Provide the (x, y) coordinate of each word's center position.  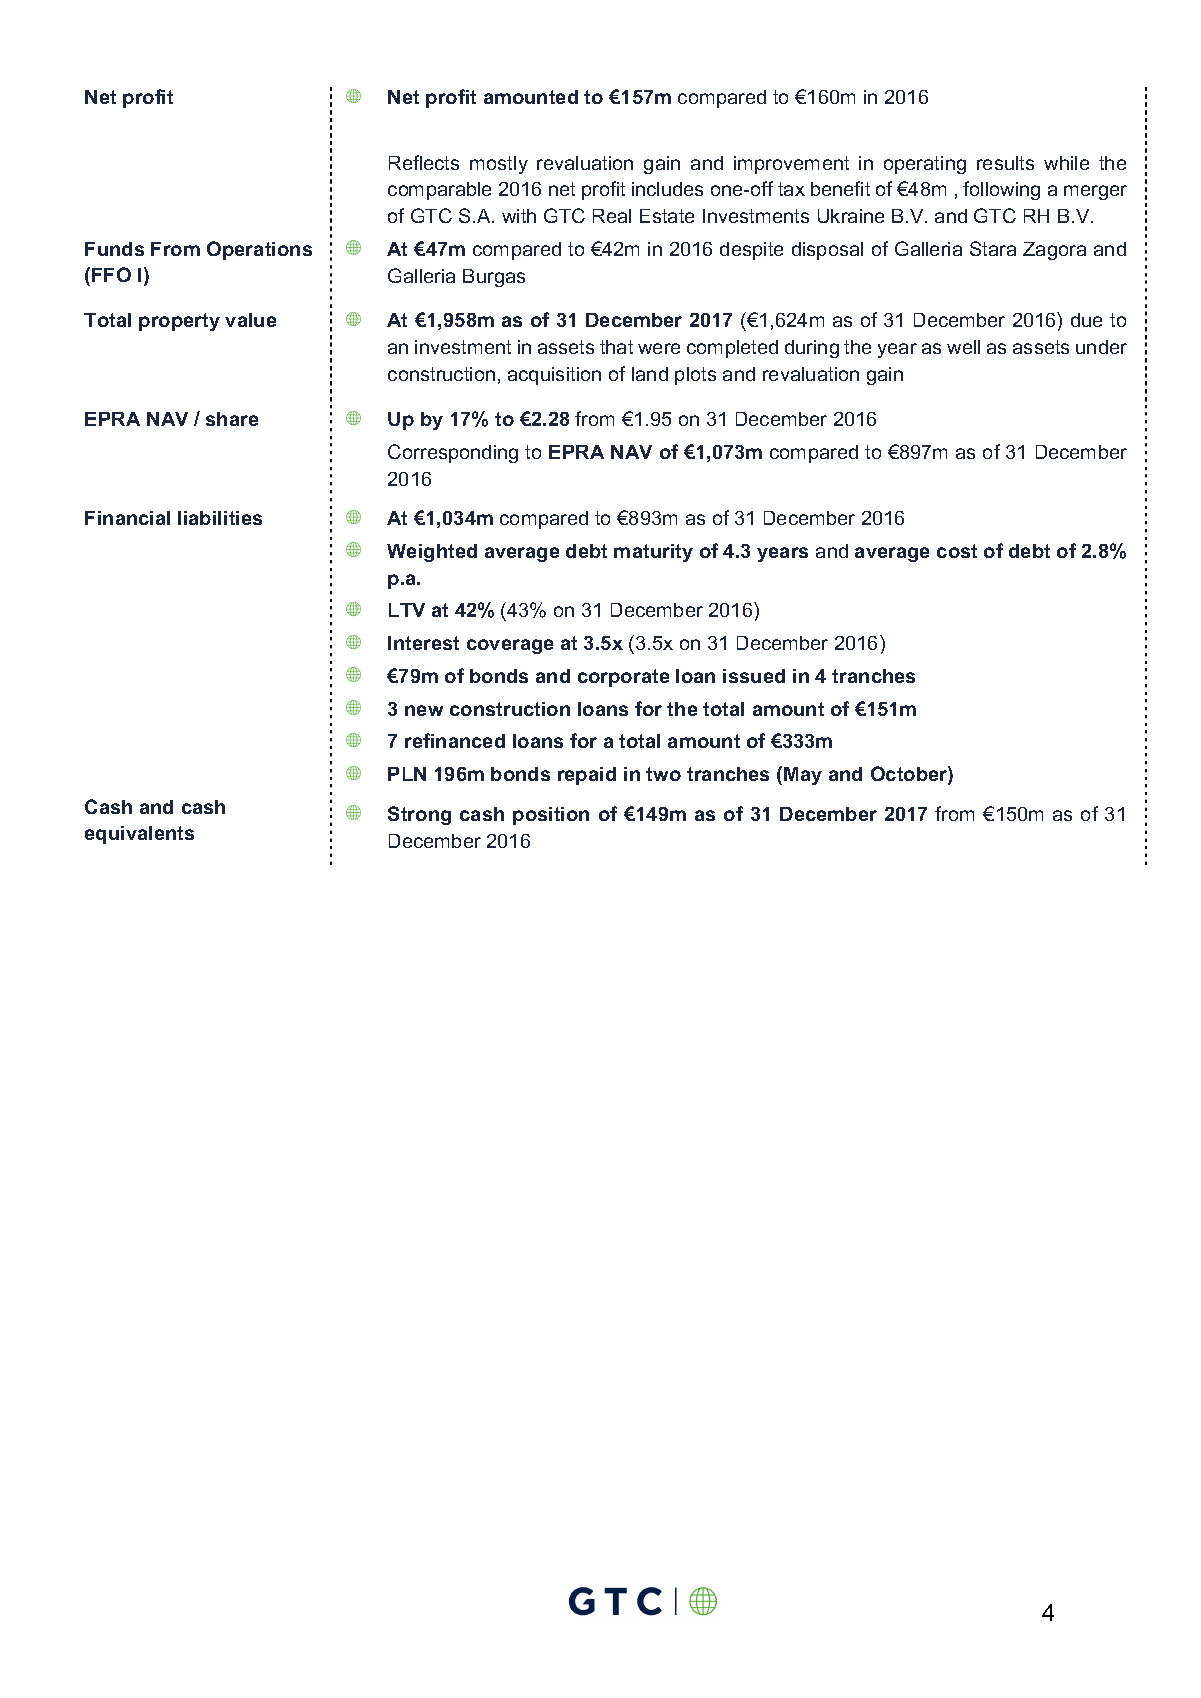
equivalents (139, 835)
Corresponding (453, 453)
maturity (653, 553)
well (963, 347)
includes (667, 189)
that (616, 347)
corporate (623, 678)
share (232, 419)
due (1086, 320)
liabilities (220, 518)
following (1001, 190)
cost (957, 551)
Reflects (424, 162)
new (424, 710)
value (250, 320)
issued (754, 676)
